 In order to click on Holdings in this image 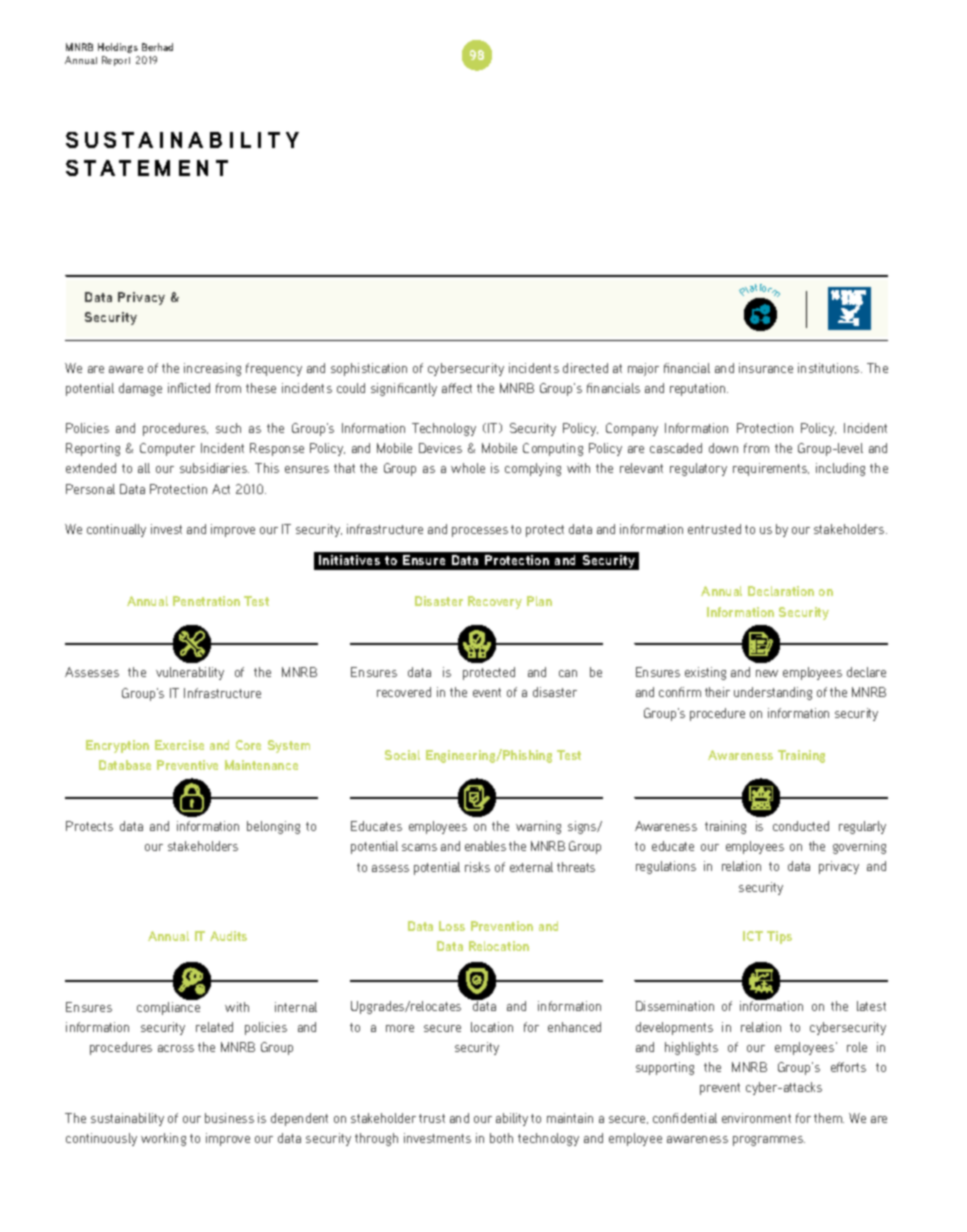, I will do `click(118, 48)`.
